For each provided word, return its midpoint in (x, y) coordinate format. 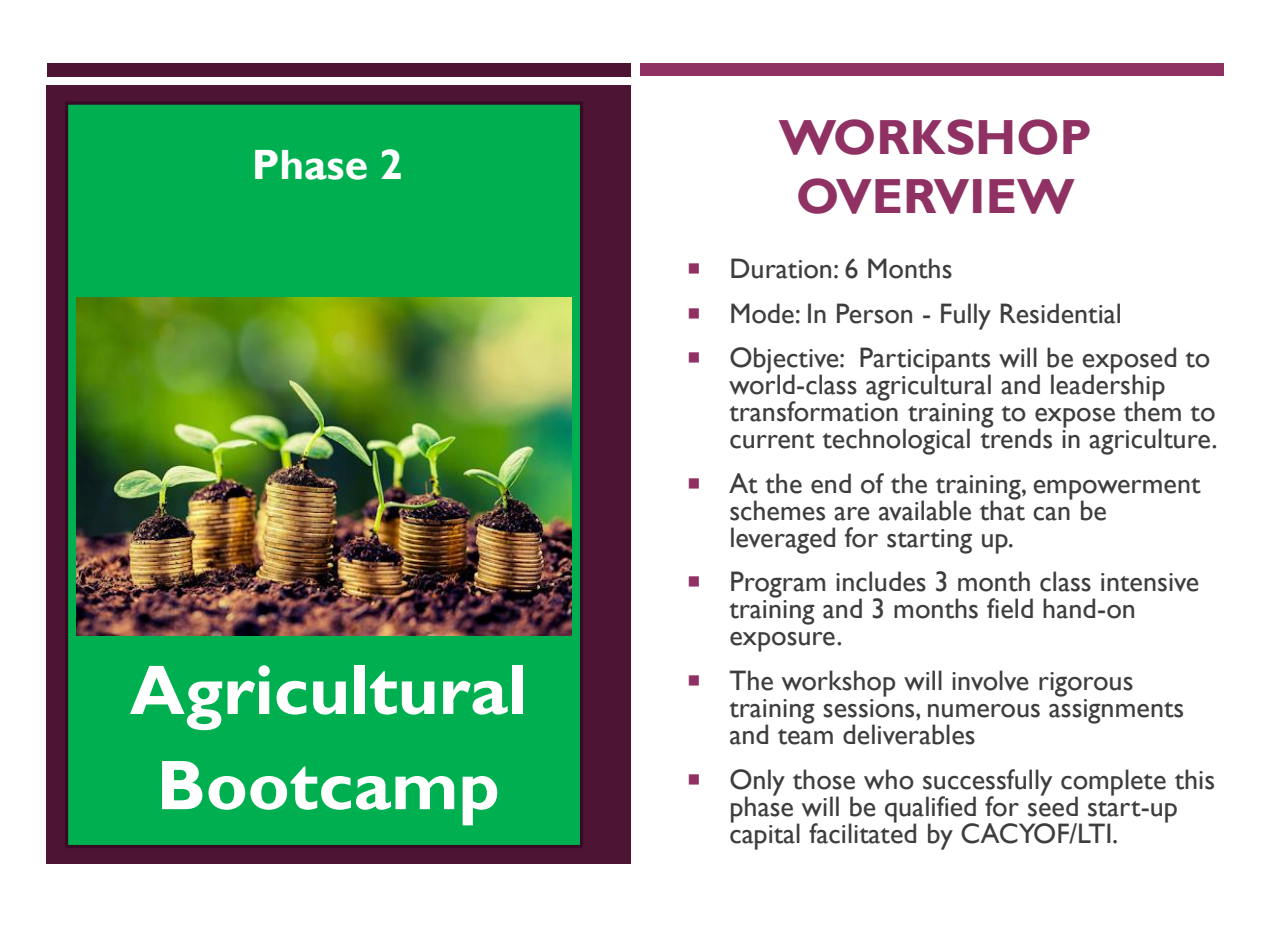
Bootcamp (329, 793)
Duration (781, 268)
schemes (777, 510)
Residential (1060, 313)
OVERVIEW (936, 196)
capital (765, 835)
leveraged (783, 540)
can (1051, 514)
